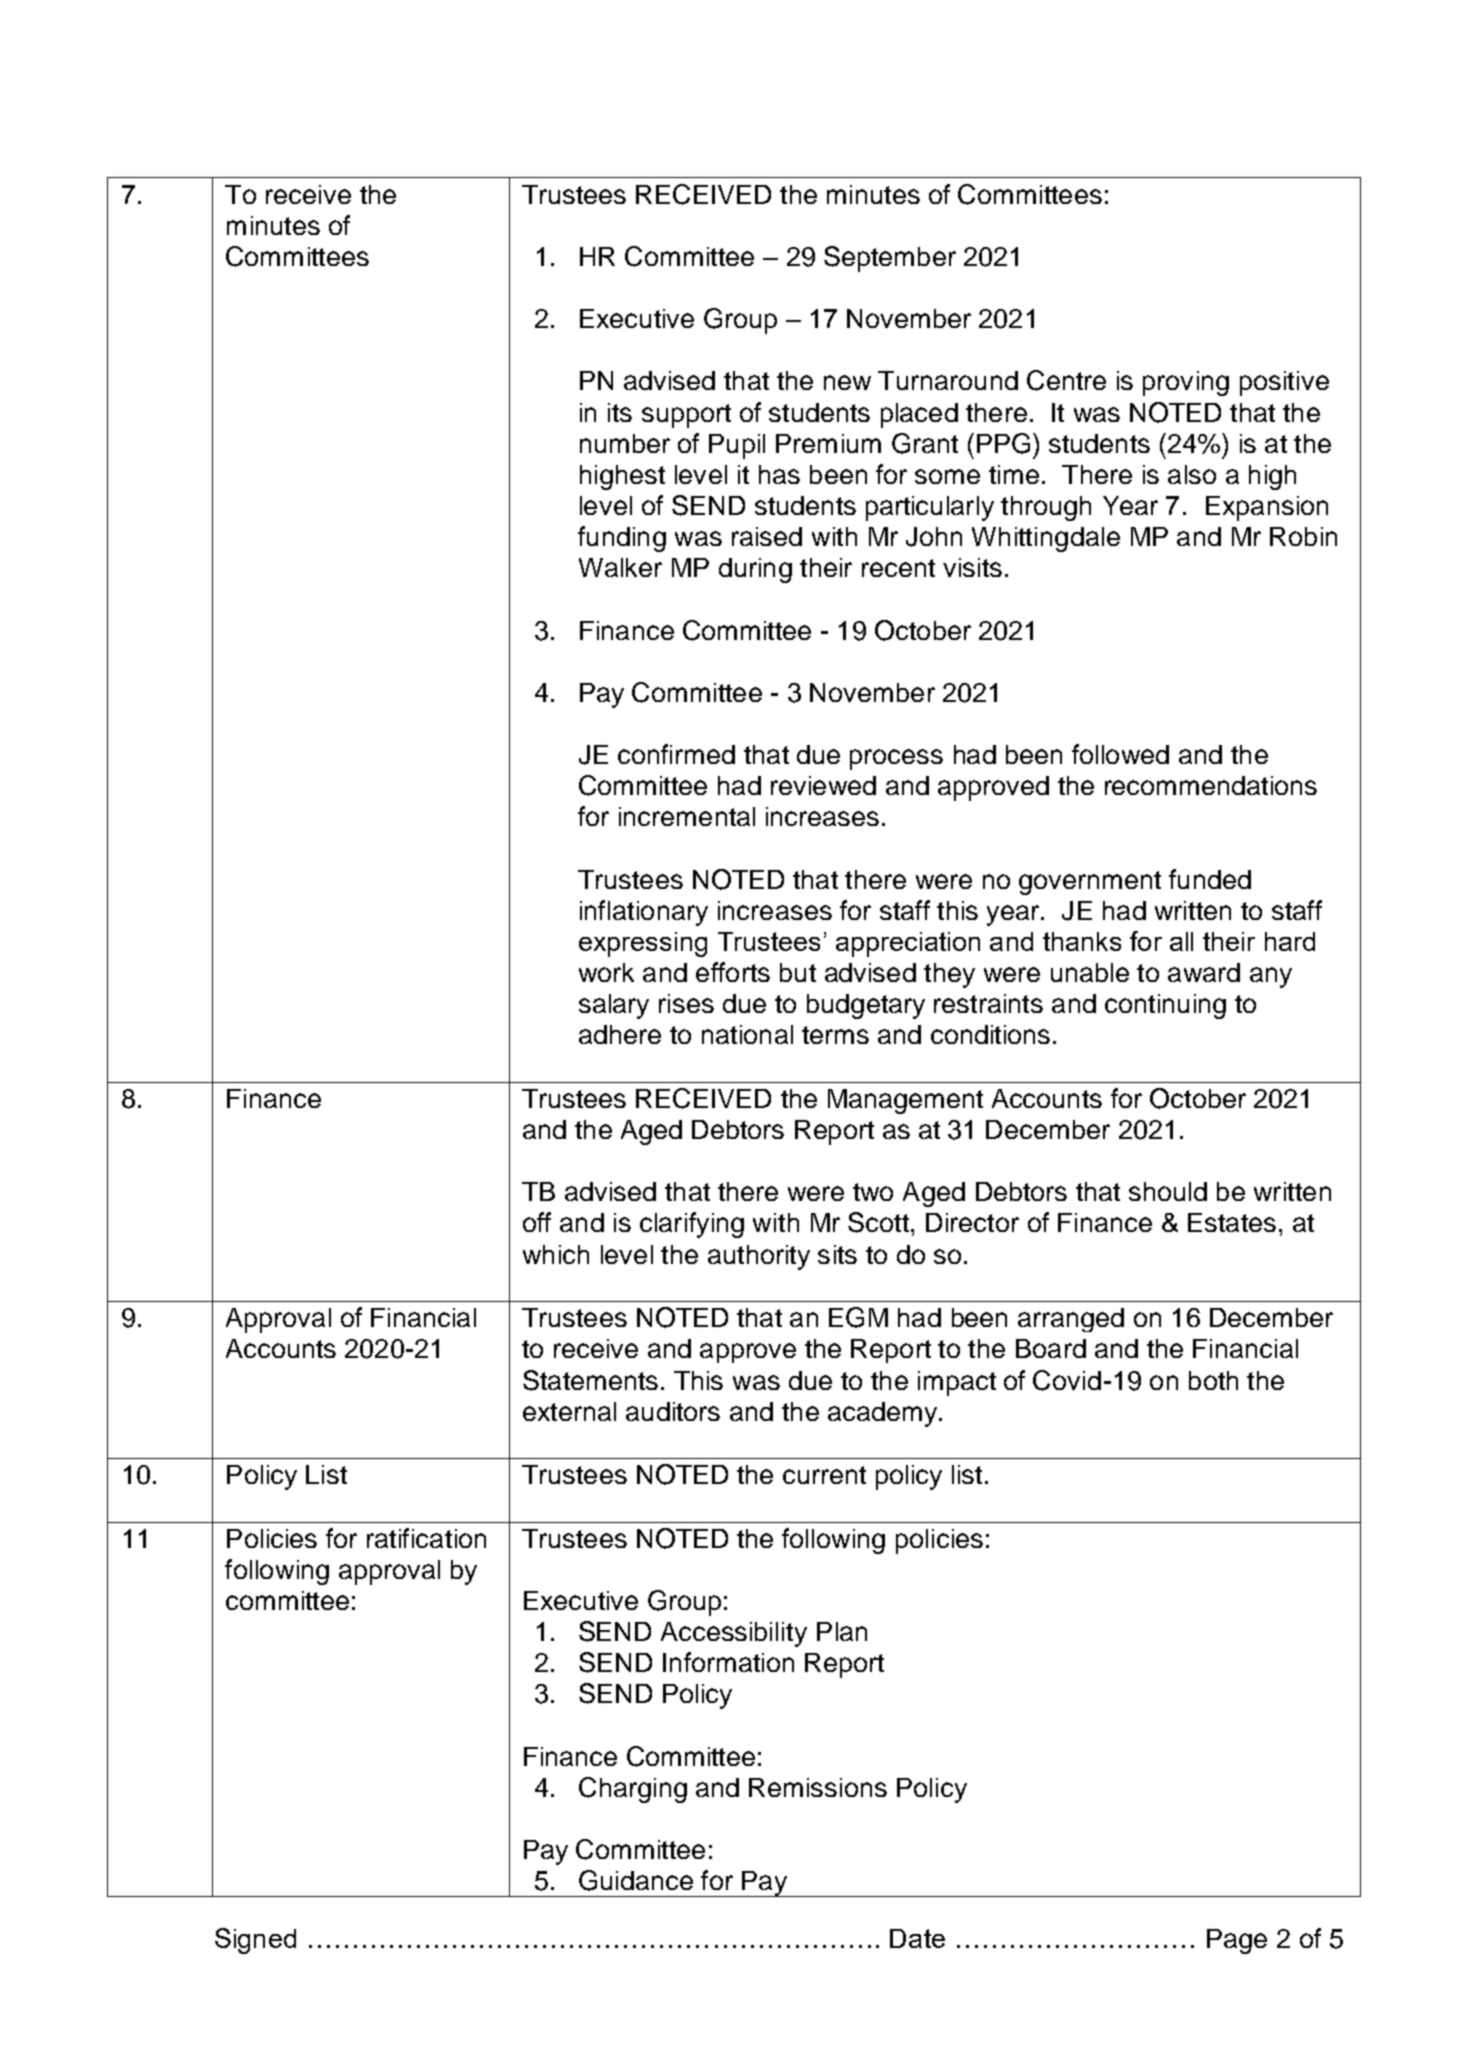 The width and height of the screenshot is (1465, 2072). Describe the element at coordinates (620, 567) in the screenshot. I see `Walker` at that location.
